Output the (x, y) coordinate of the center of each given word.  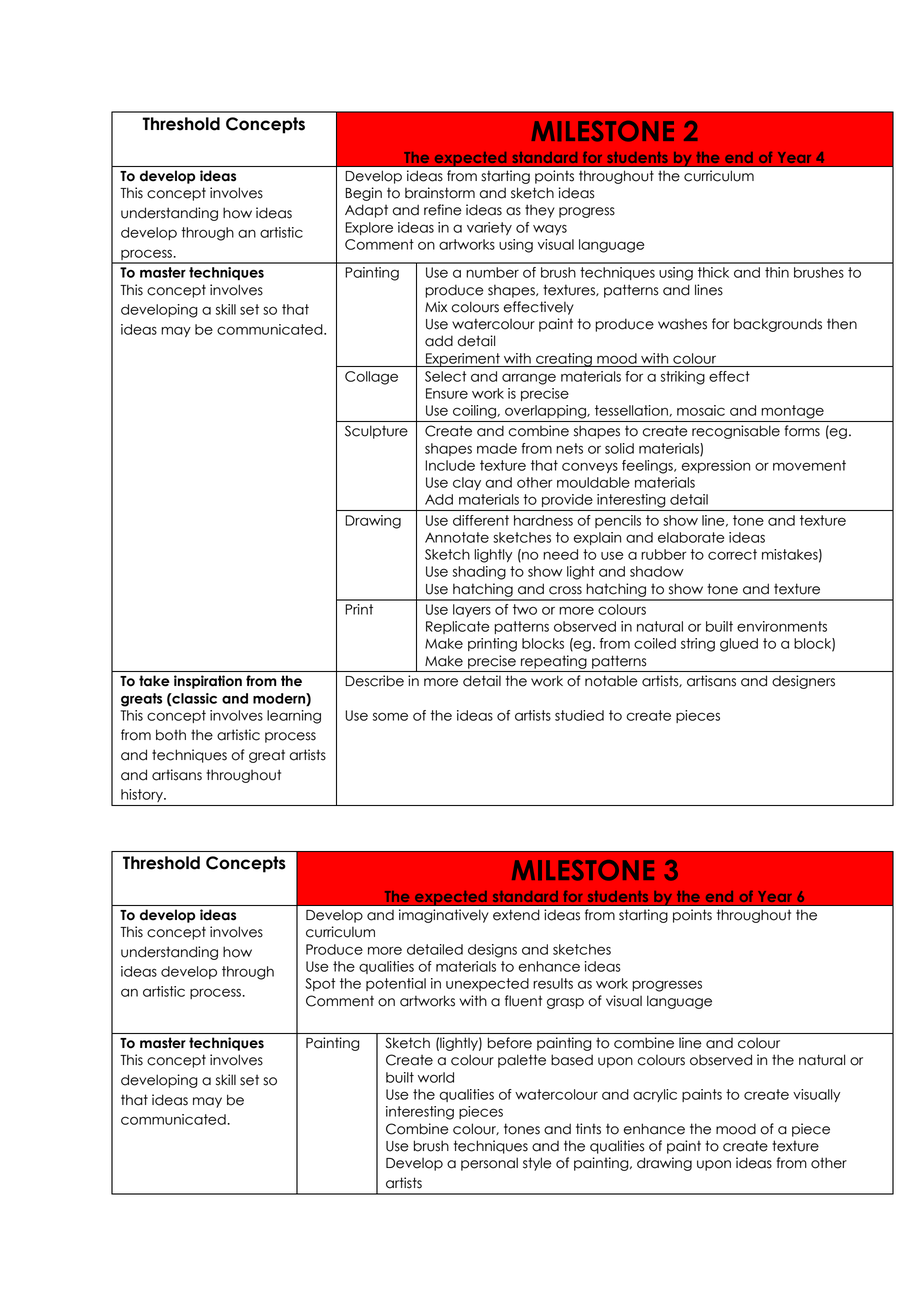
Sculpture (376, 432)
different (481, 520)
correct (732, 554)
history (143, 795)
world (436, 1077)
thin (777, 272)
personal (489, 1164)
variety (489, 228)
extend (516, 915)
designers (803, 682)
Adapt (366, 211)
